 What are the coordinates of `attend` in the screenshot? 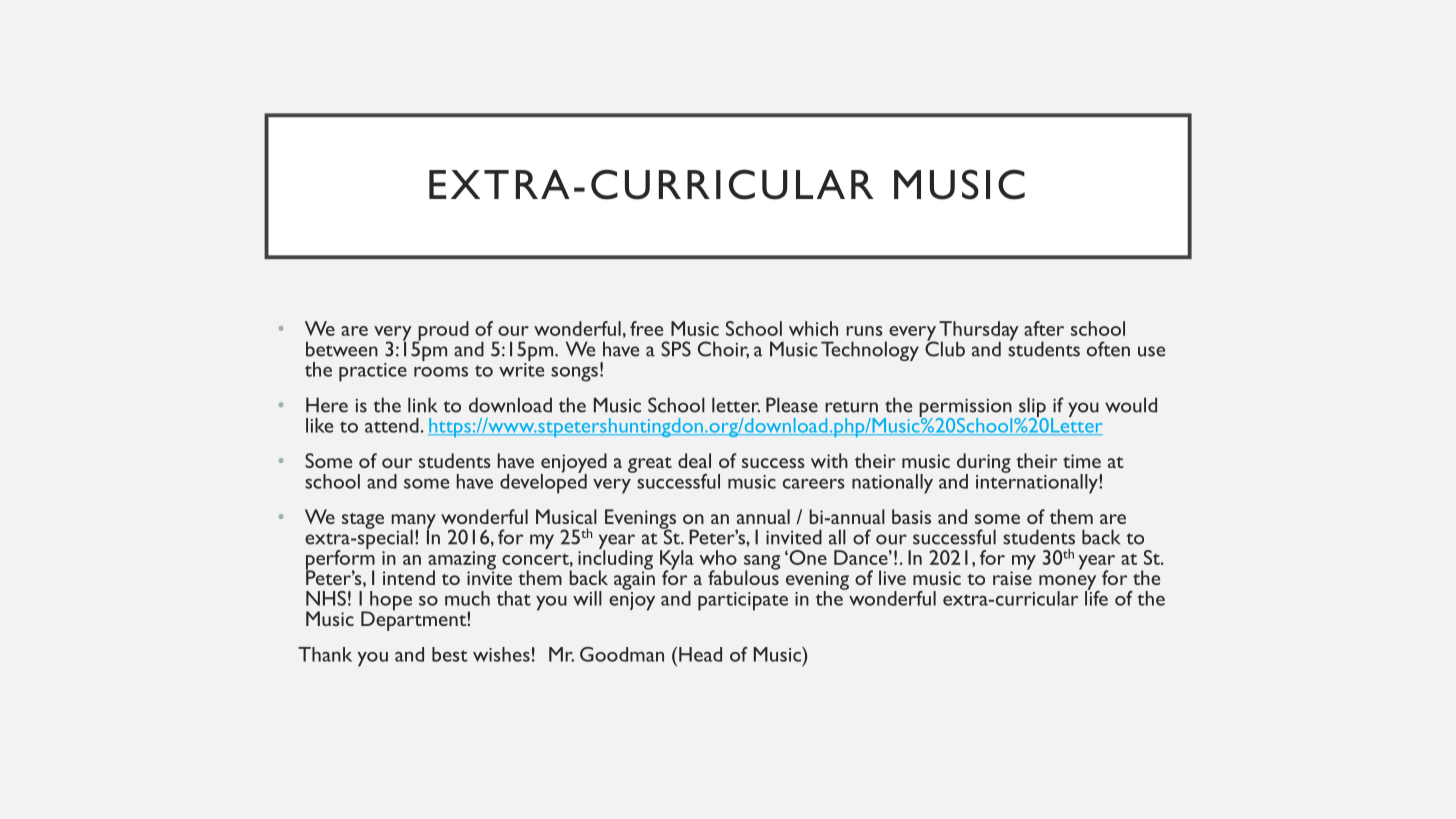 It's located at (392, 425).
